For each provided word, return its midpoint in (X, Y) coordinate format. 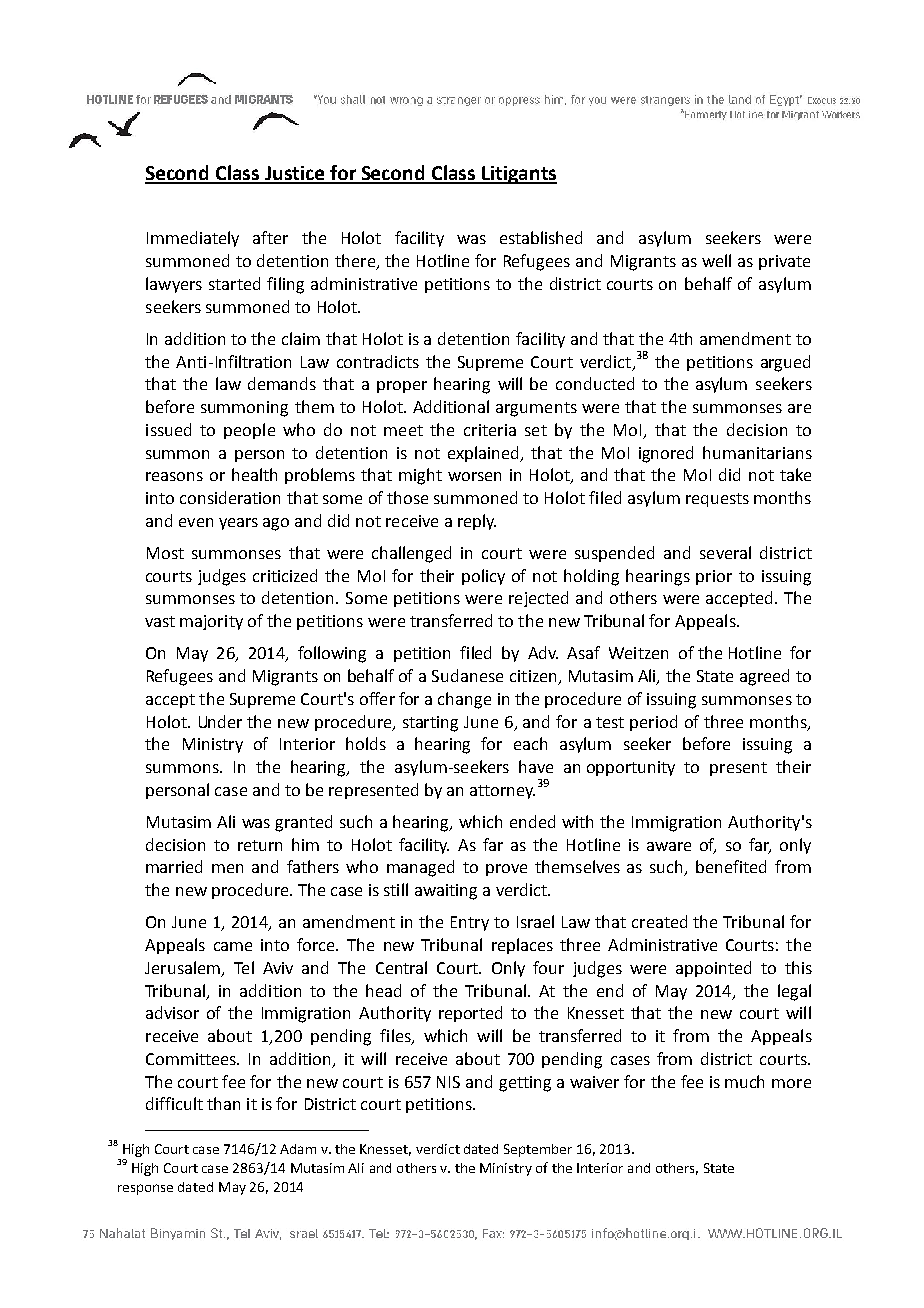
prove (506, 870)
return (260, 845)
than (223, 1103)
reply (477, 522)
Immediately (193, 239)
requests (717, 500)
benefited (731, 866)
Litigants (518, 175)
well (716, 260)
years (238, 524)
